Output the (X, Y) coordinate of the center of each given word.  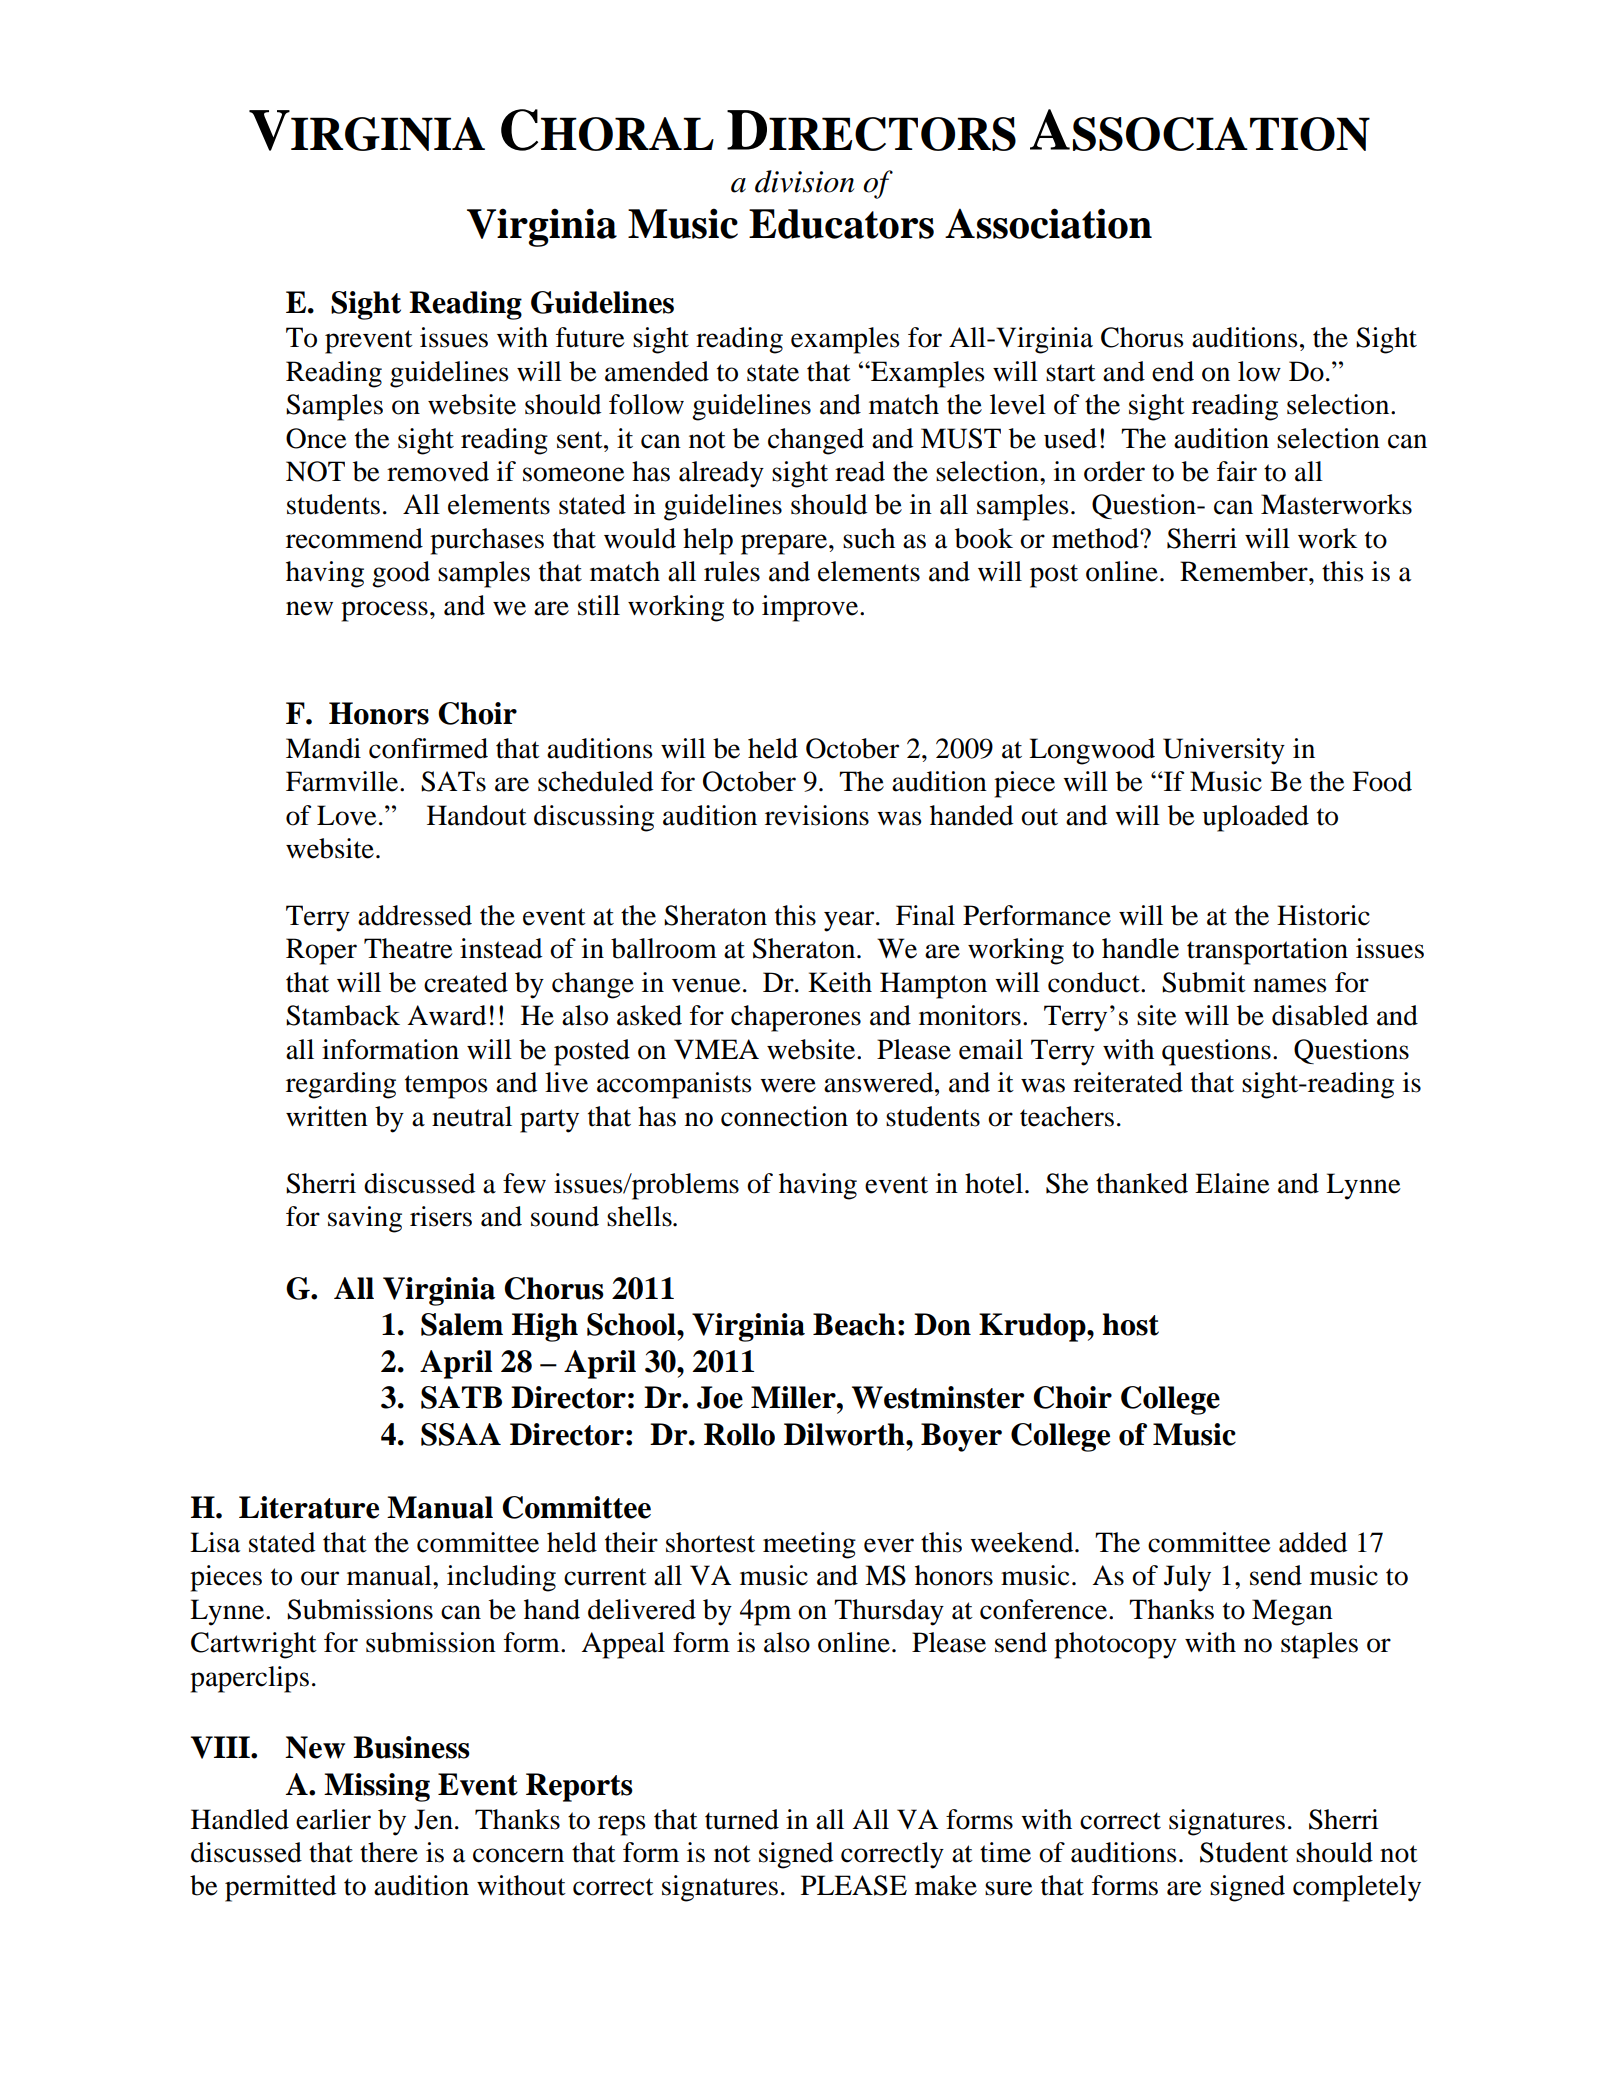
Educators (841, 224)
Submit (1204, 982)
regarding (341, 1085)
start (1071, 373)
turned (742, 1819)
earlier (333, 1819)
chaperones (796, 1018)
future (590, 337)
